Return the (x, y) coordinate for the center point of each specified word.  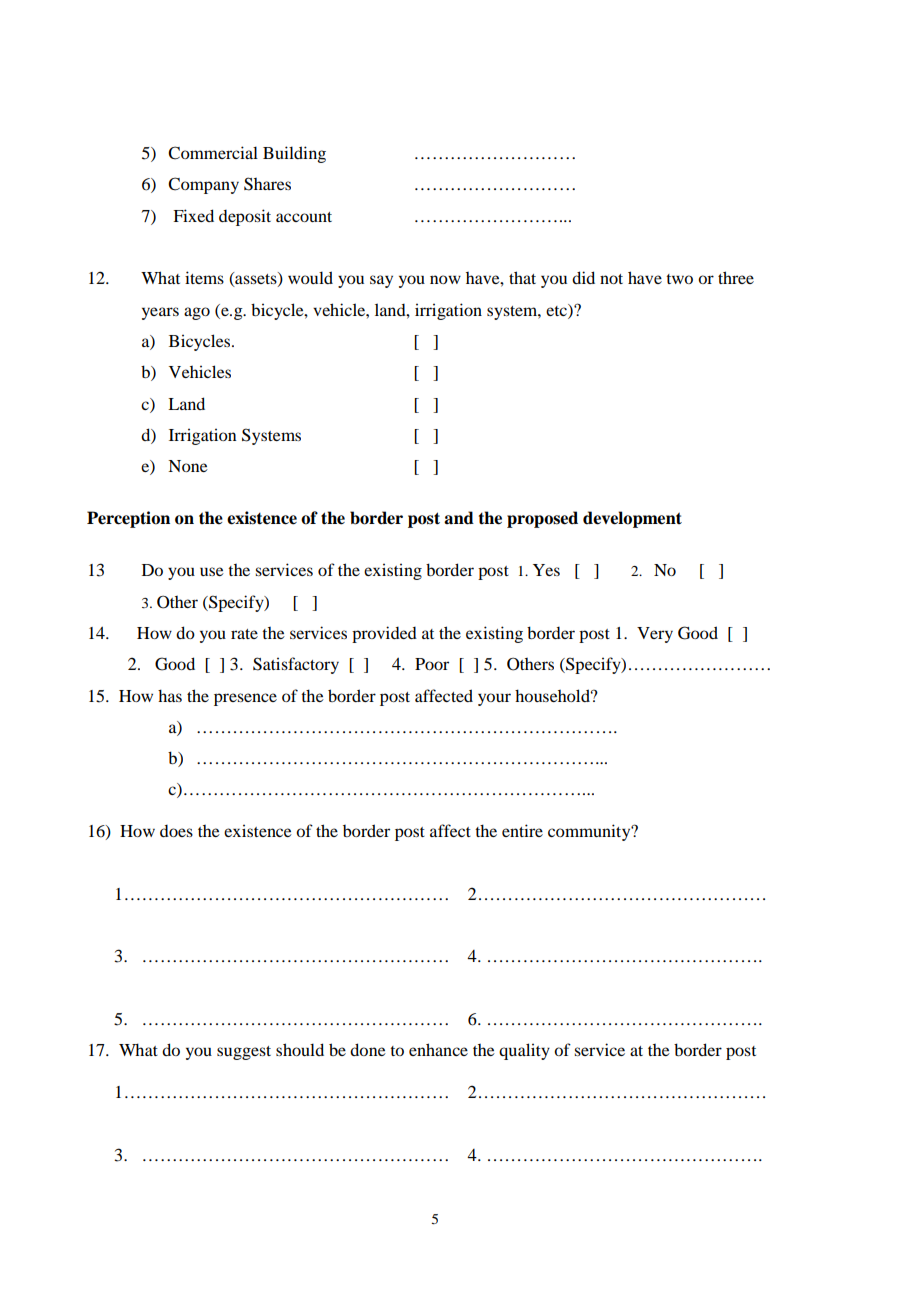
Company (203, 185)
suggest (244, 1053)
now (445, 279)
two (679, 279)
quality (524, 1051)
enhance (438, 1049)
